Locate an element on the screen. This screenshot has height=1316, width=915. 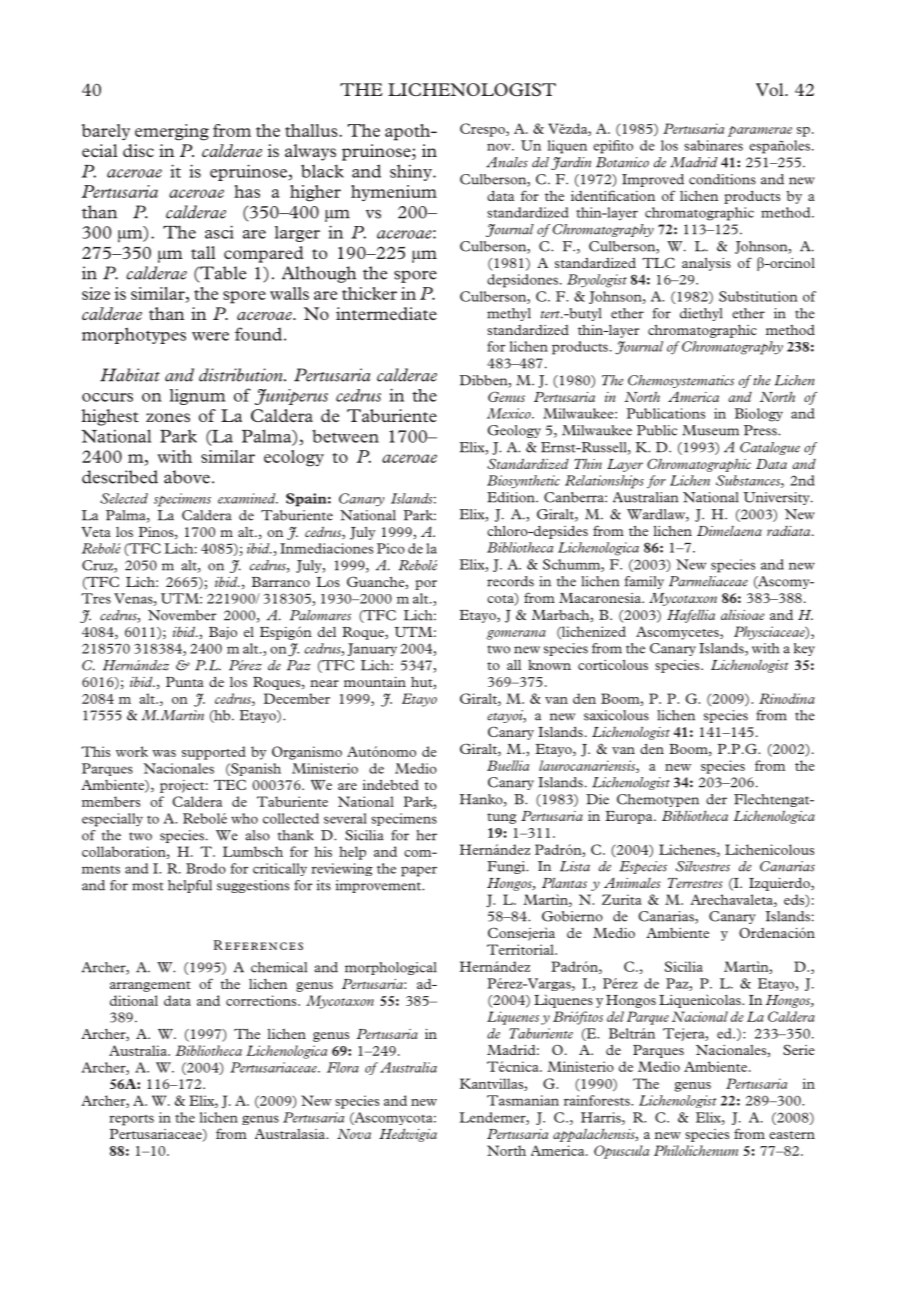
was is located at coordinates (164, 753).
